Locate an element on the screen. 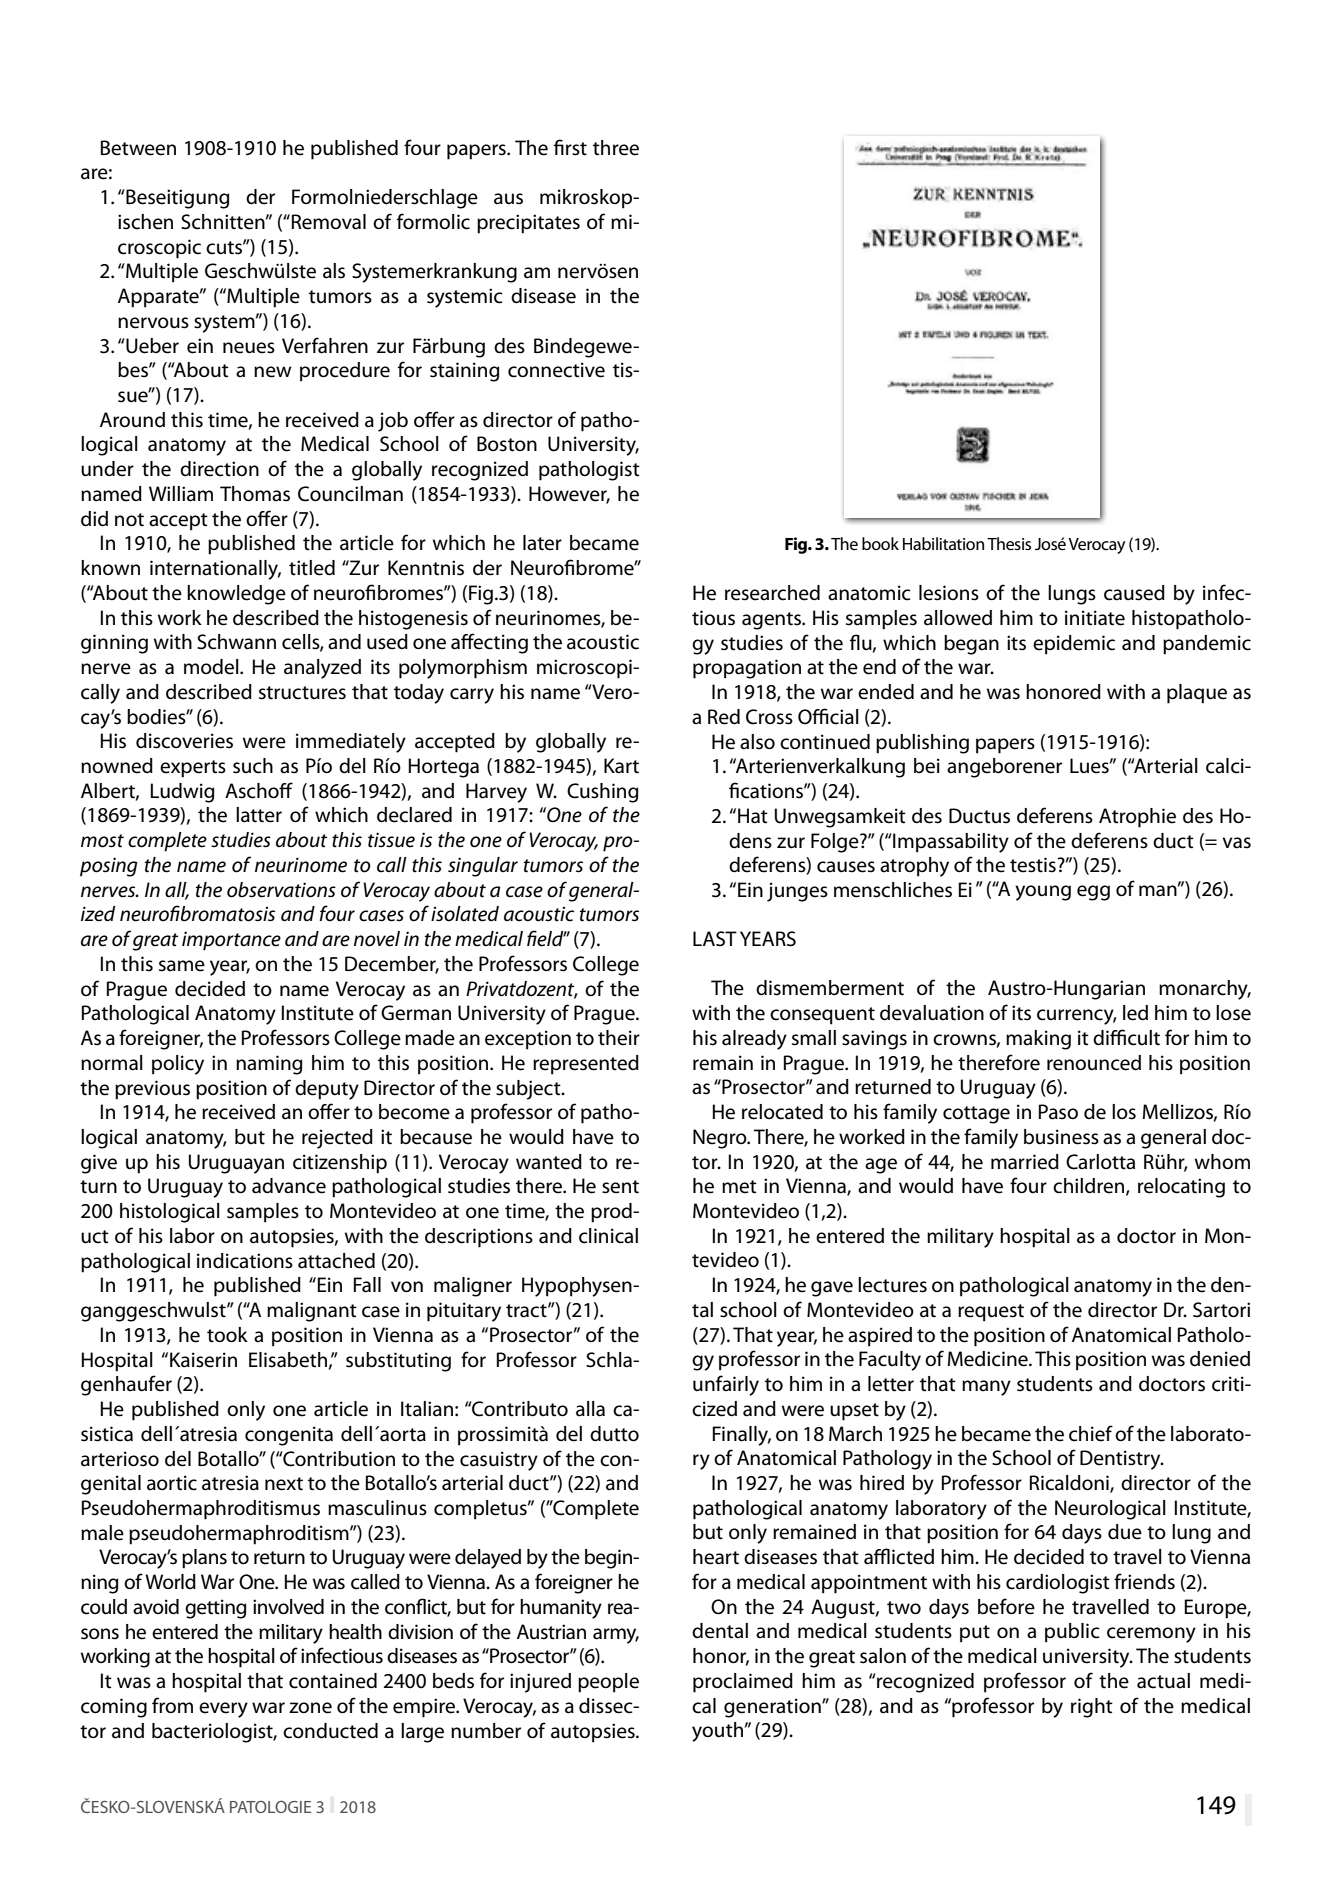  model is located at coordinates (212, 667).
